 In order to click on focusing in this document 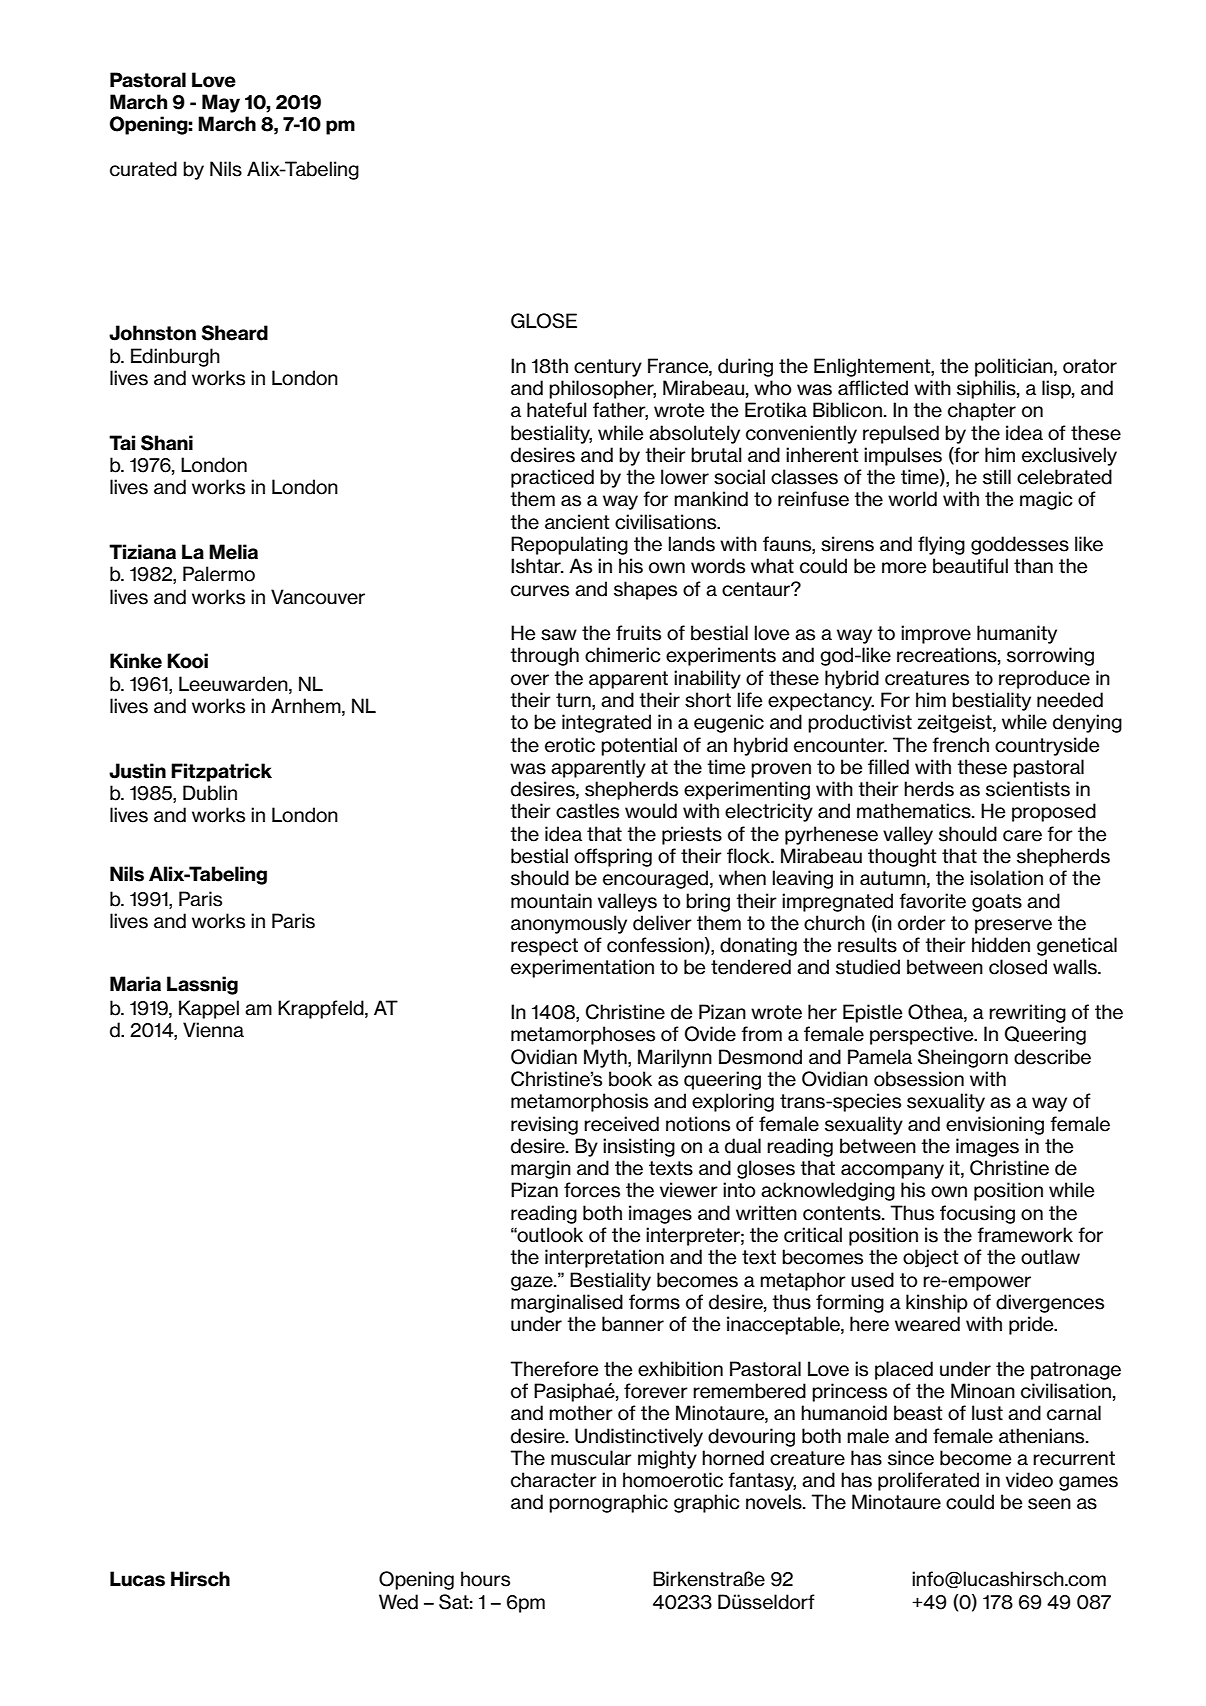, I will do `click(977, 1214)`.
